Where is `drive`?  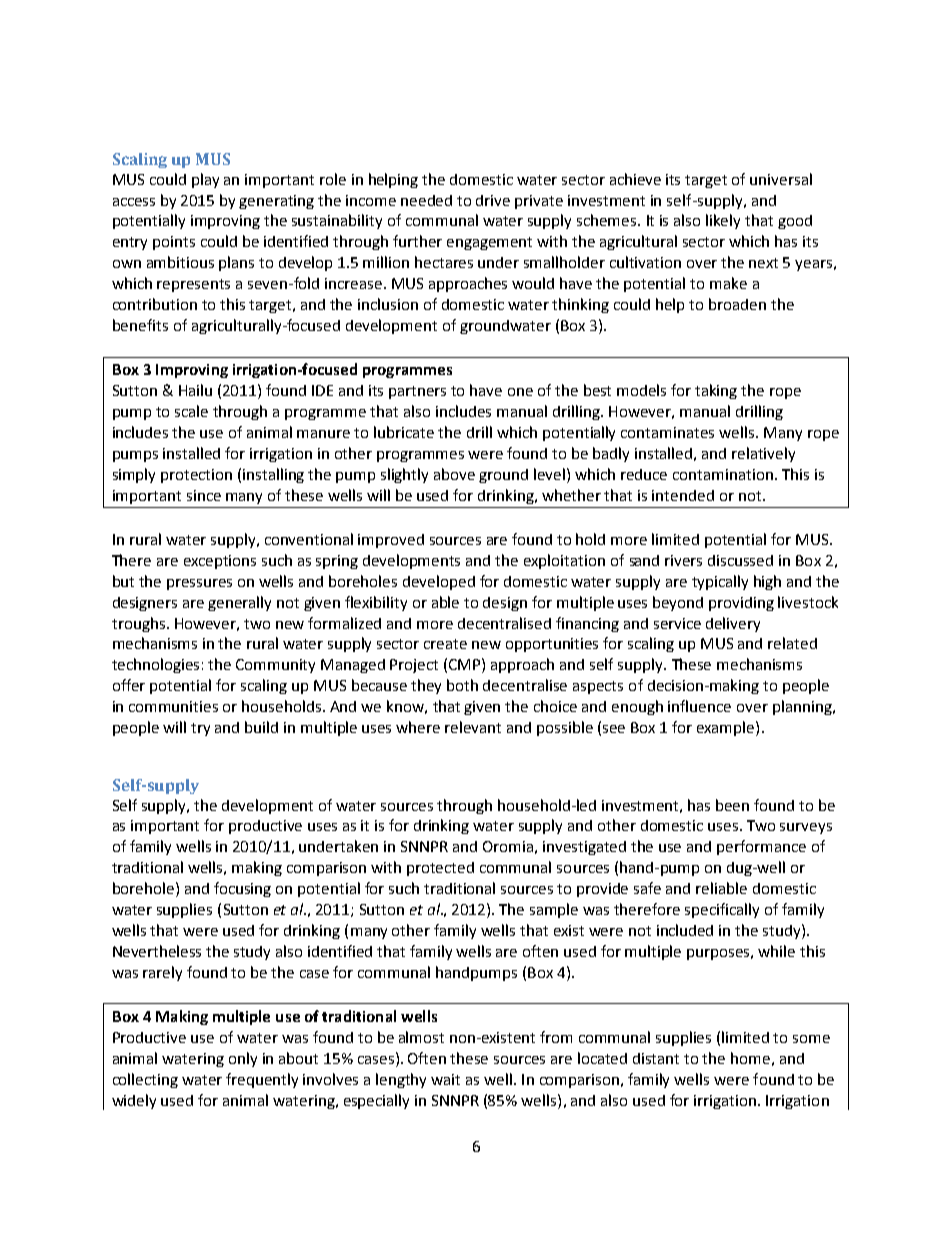
drive is located at coordinates (493, 200).
